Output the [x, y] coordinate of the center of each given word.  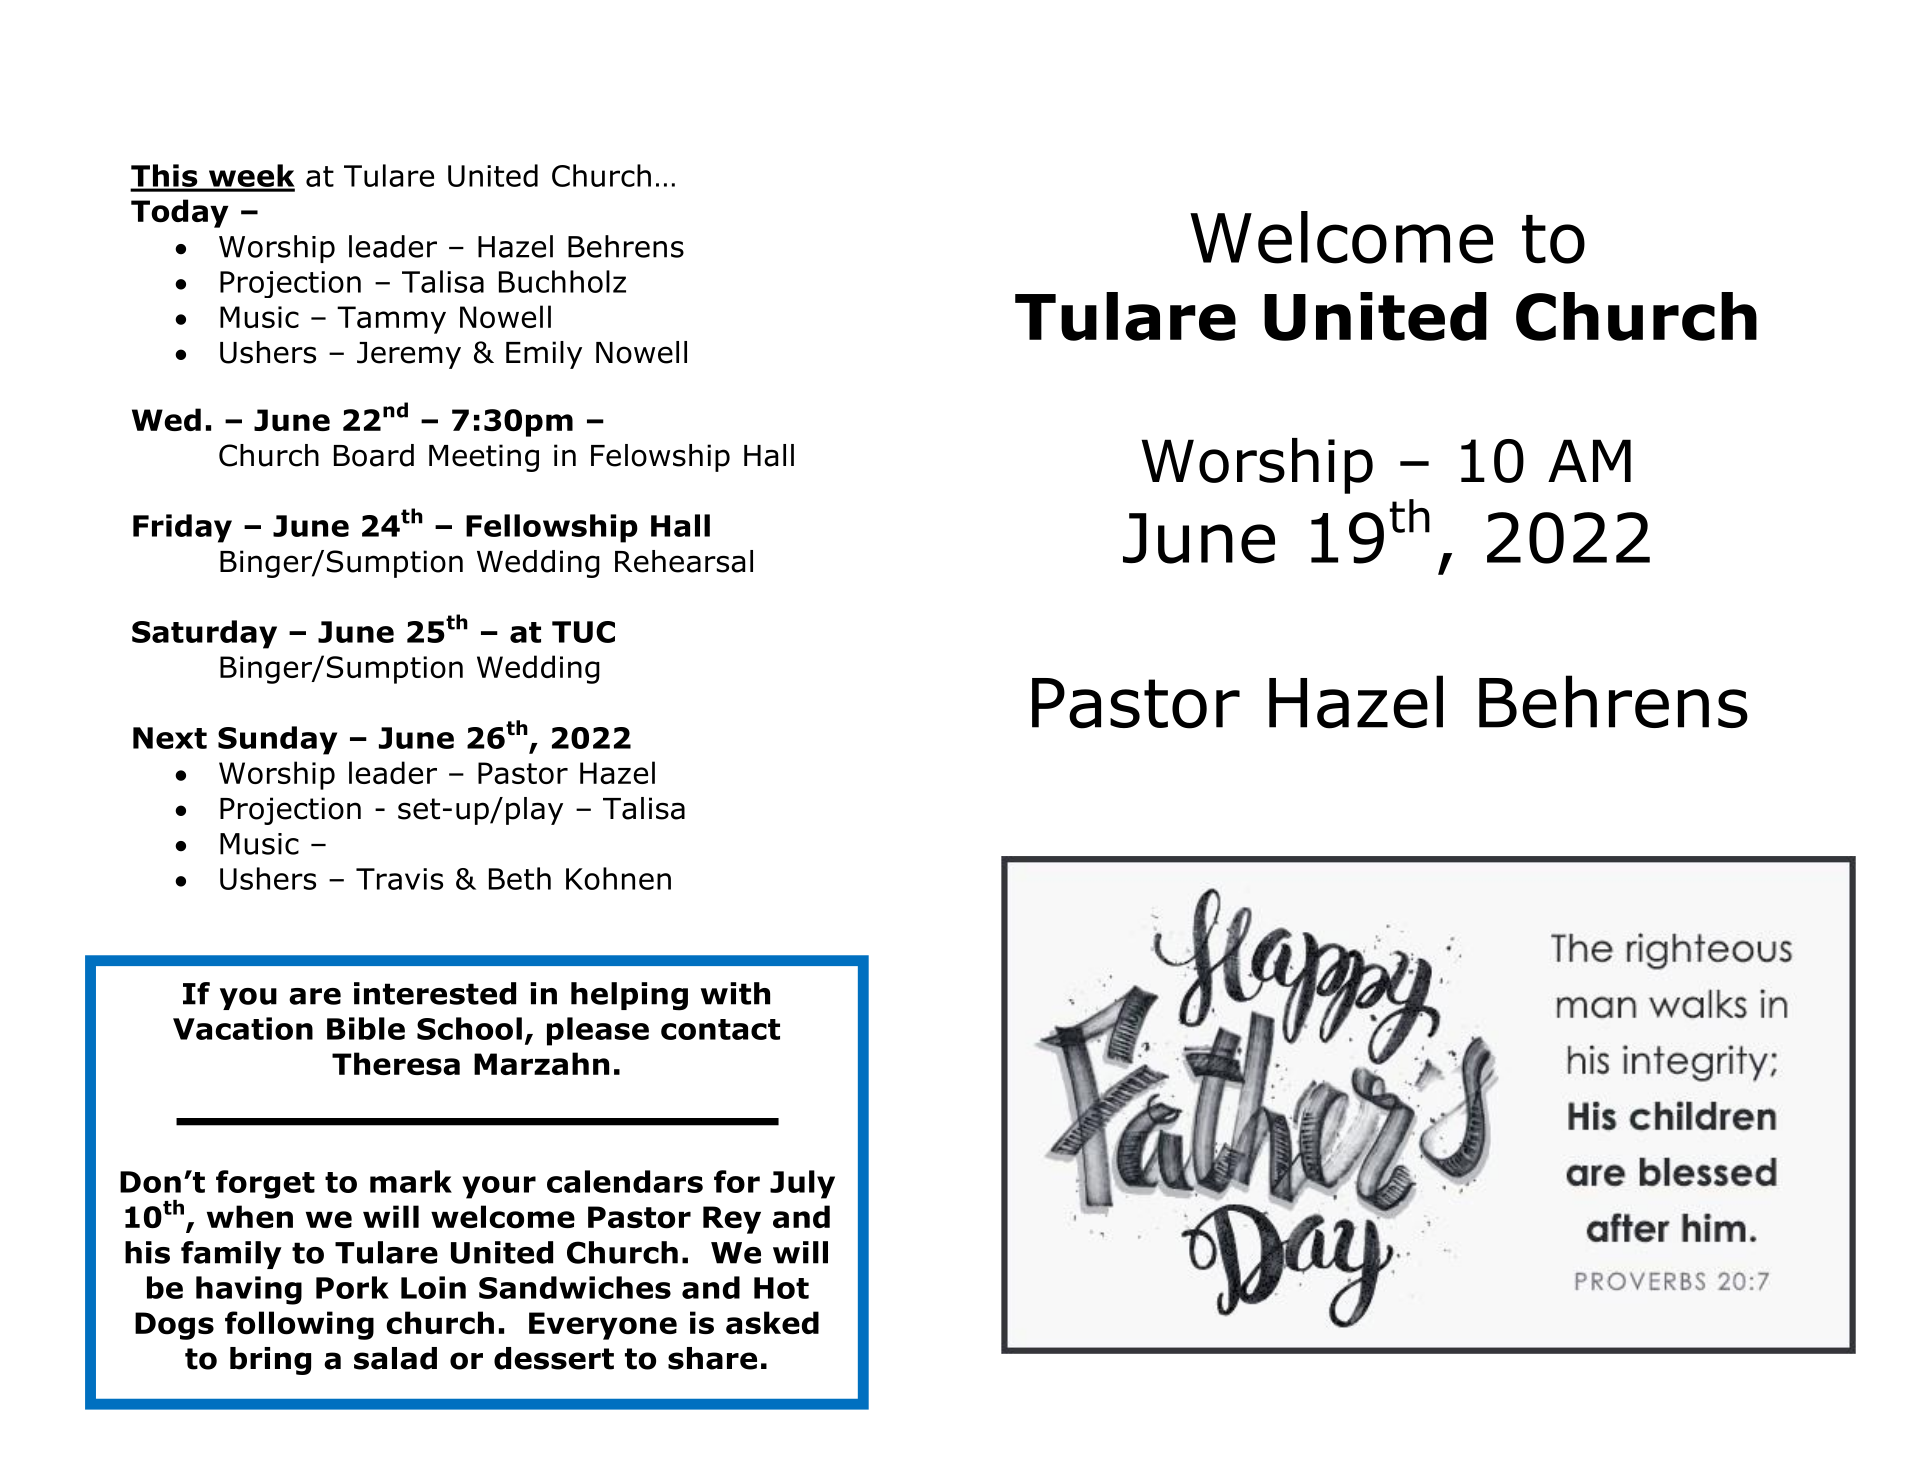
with [735, 993]
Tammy [391, 320]
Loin [433, 1287]
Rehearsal [684, 561]
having [249, 1290]
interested [435, 993]
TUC [583, 632]
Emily [544, 355]
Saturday [204, 634]
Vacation [243, 1028]
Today [180, 213]
